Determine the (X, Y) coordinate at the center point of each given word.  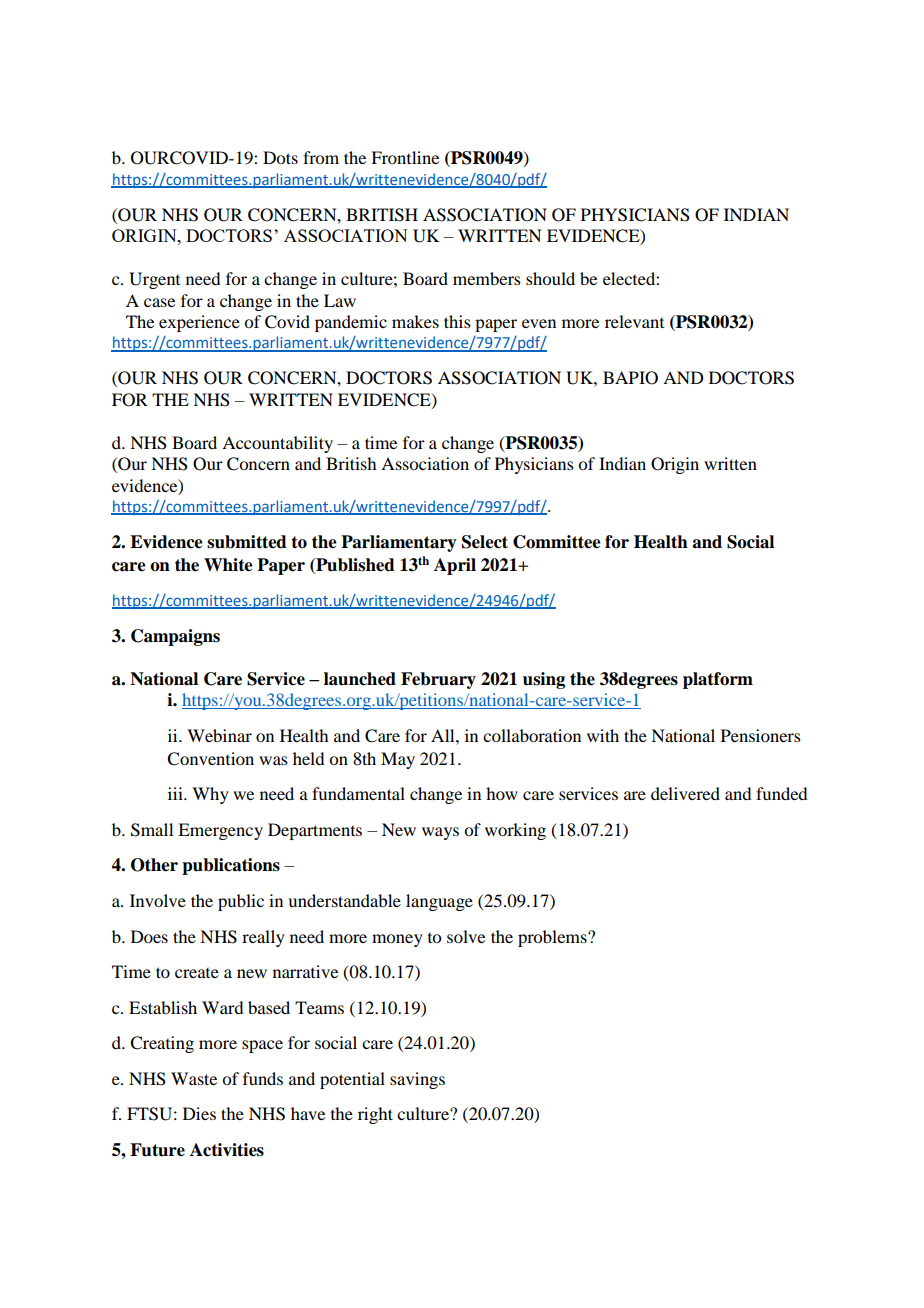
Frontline (405, 157)
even (539, 323)
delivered (685, 793)
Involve (158, 900)
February (438, 680)
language (439, 902)
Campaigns (175, 637)
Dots (280, 157)
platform (718, 680)
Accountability (277, 444)
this (457, 321)
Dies (199, 1113)
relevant (634, 321)
